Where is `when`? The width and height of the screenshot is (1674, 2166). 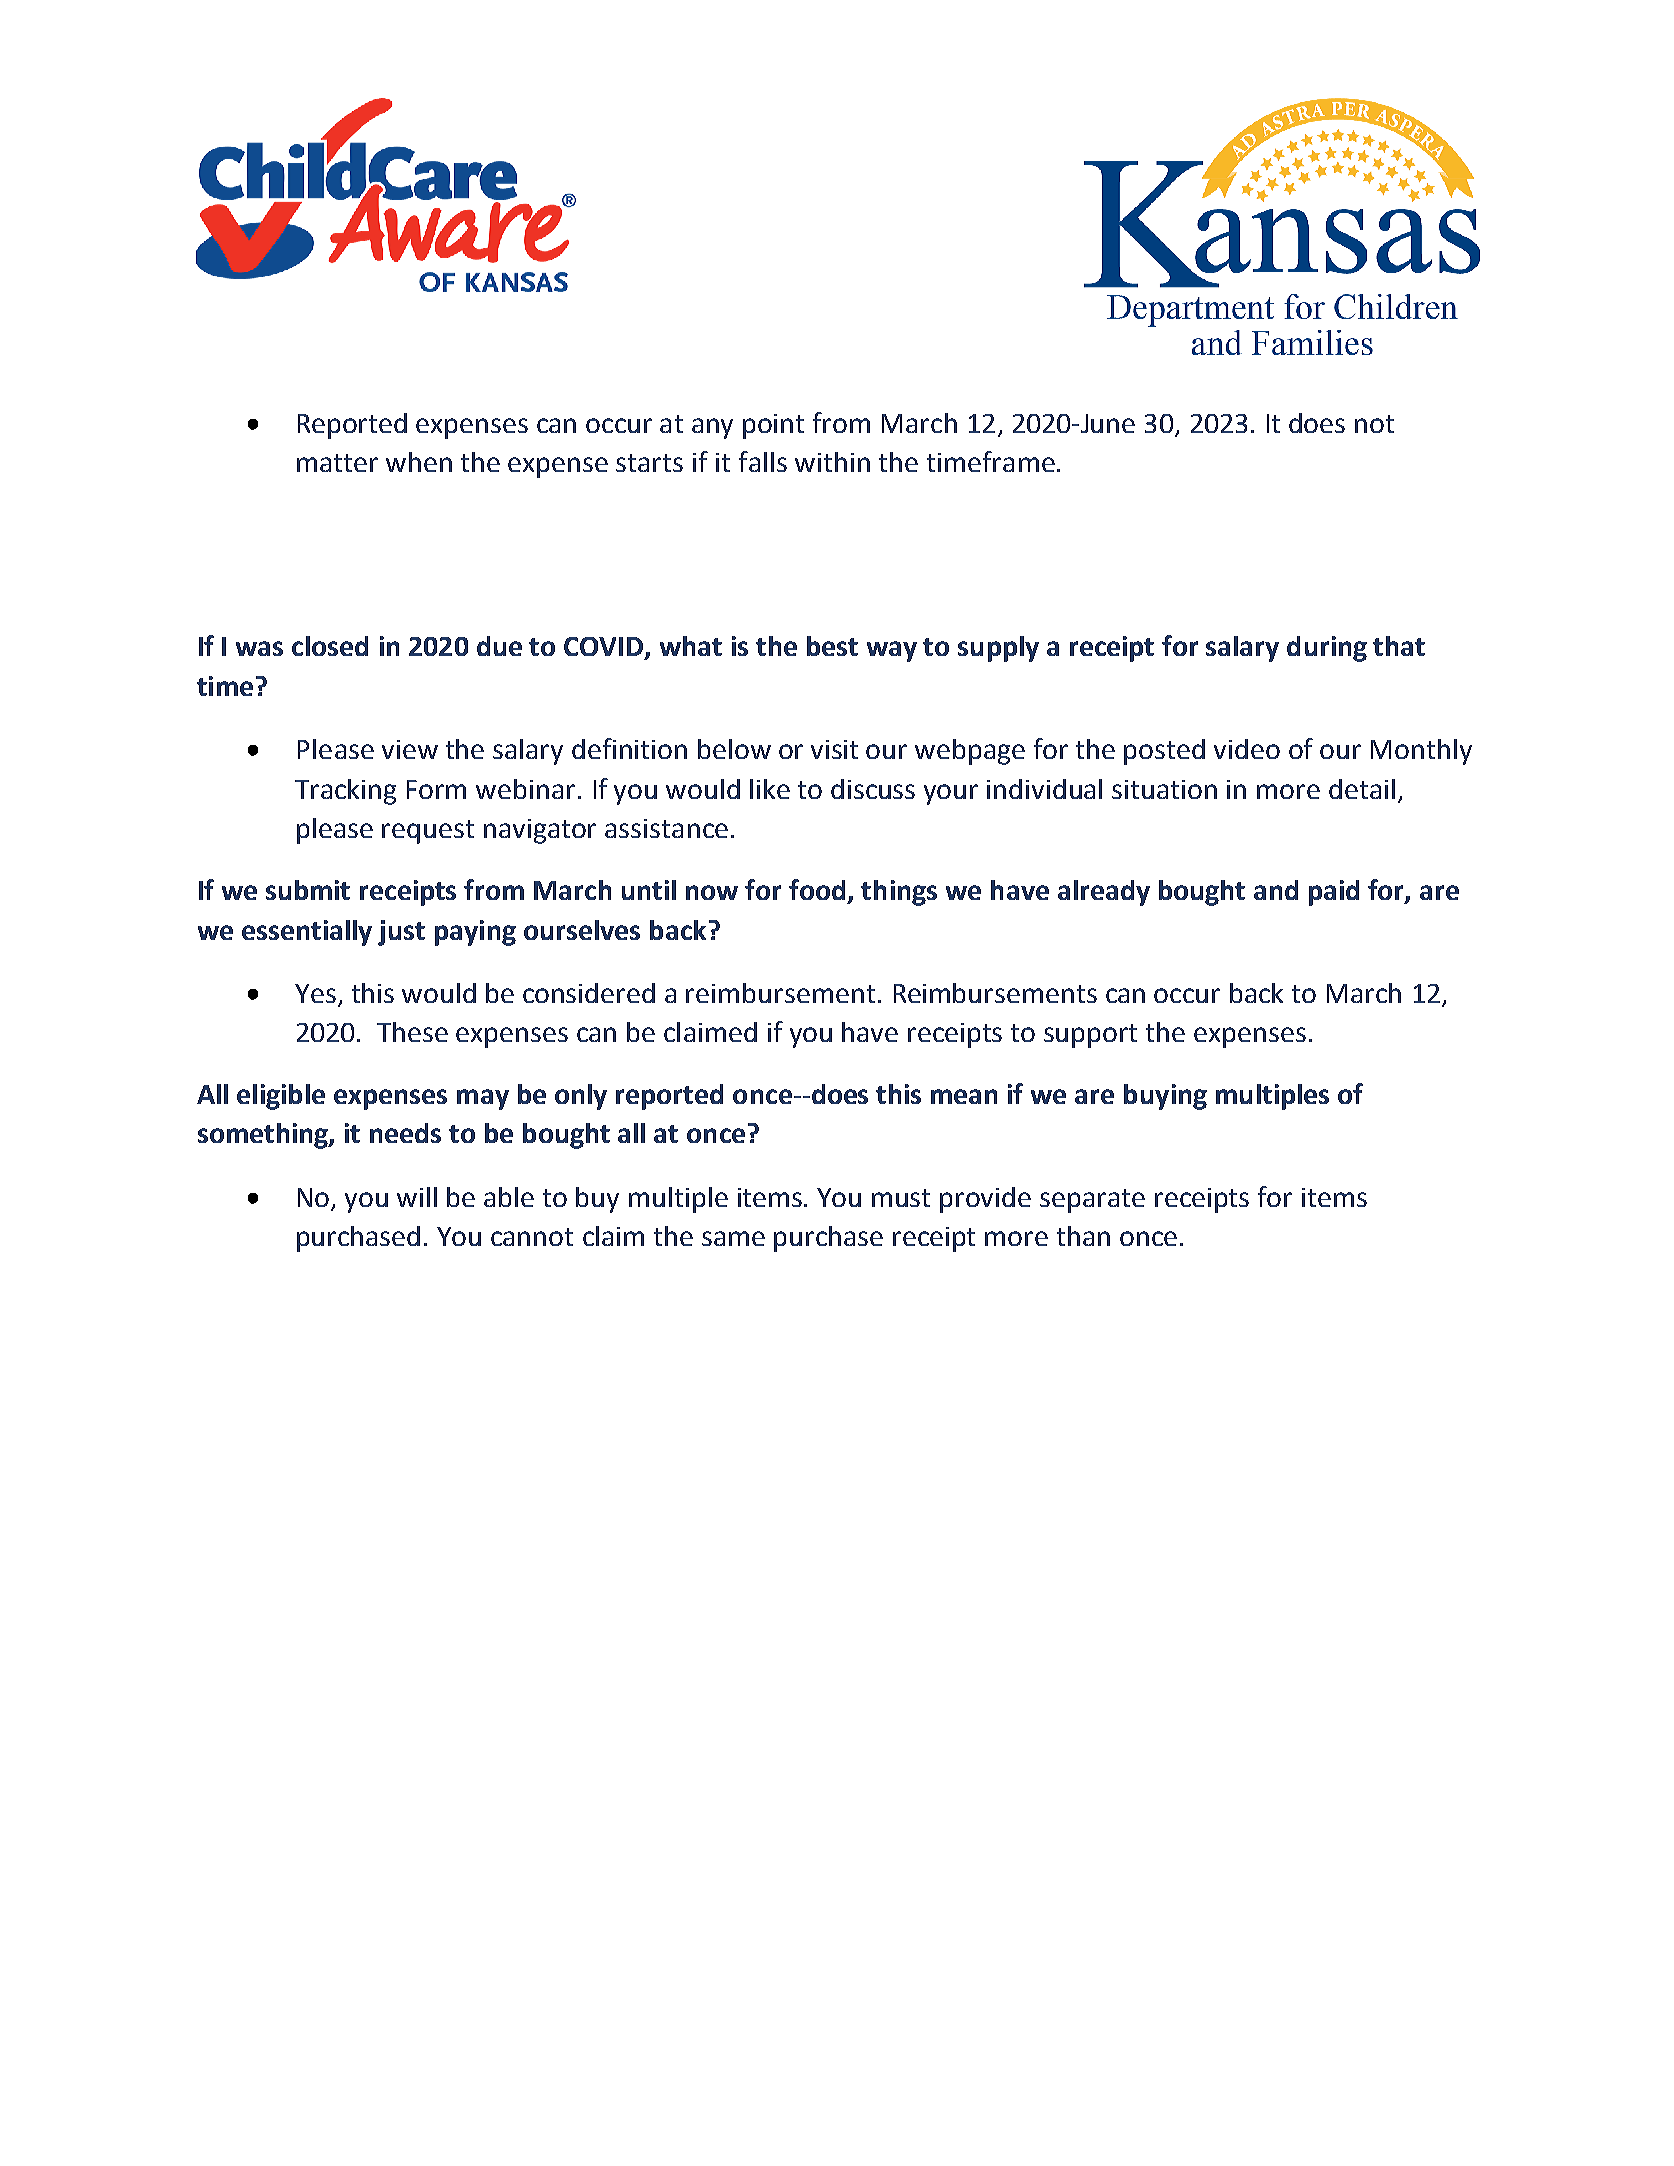
when is located at coordinates (419, 462).
